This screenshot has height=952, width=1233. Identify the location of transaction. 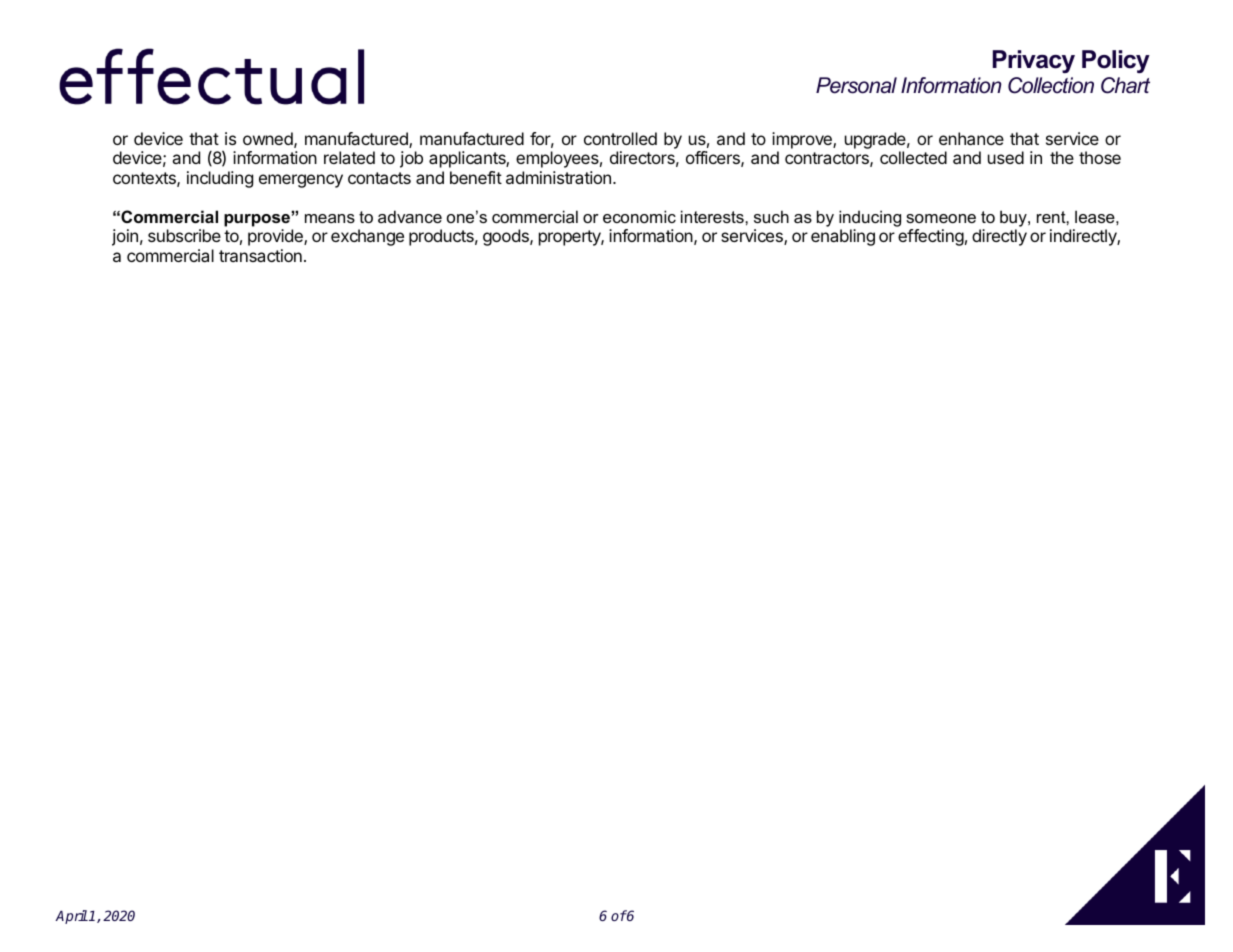
(260, 255).
